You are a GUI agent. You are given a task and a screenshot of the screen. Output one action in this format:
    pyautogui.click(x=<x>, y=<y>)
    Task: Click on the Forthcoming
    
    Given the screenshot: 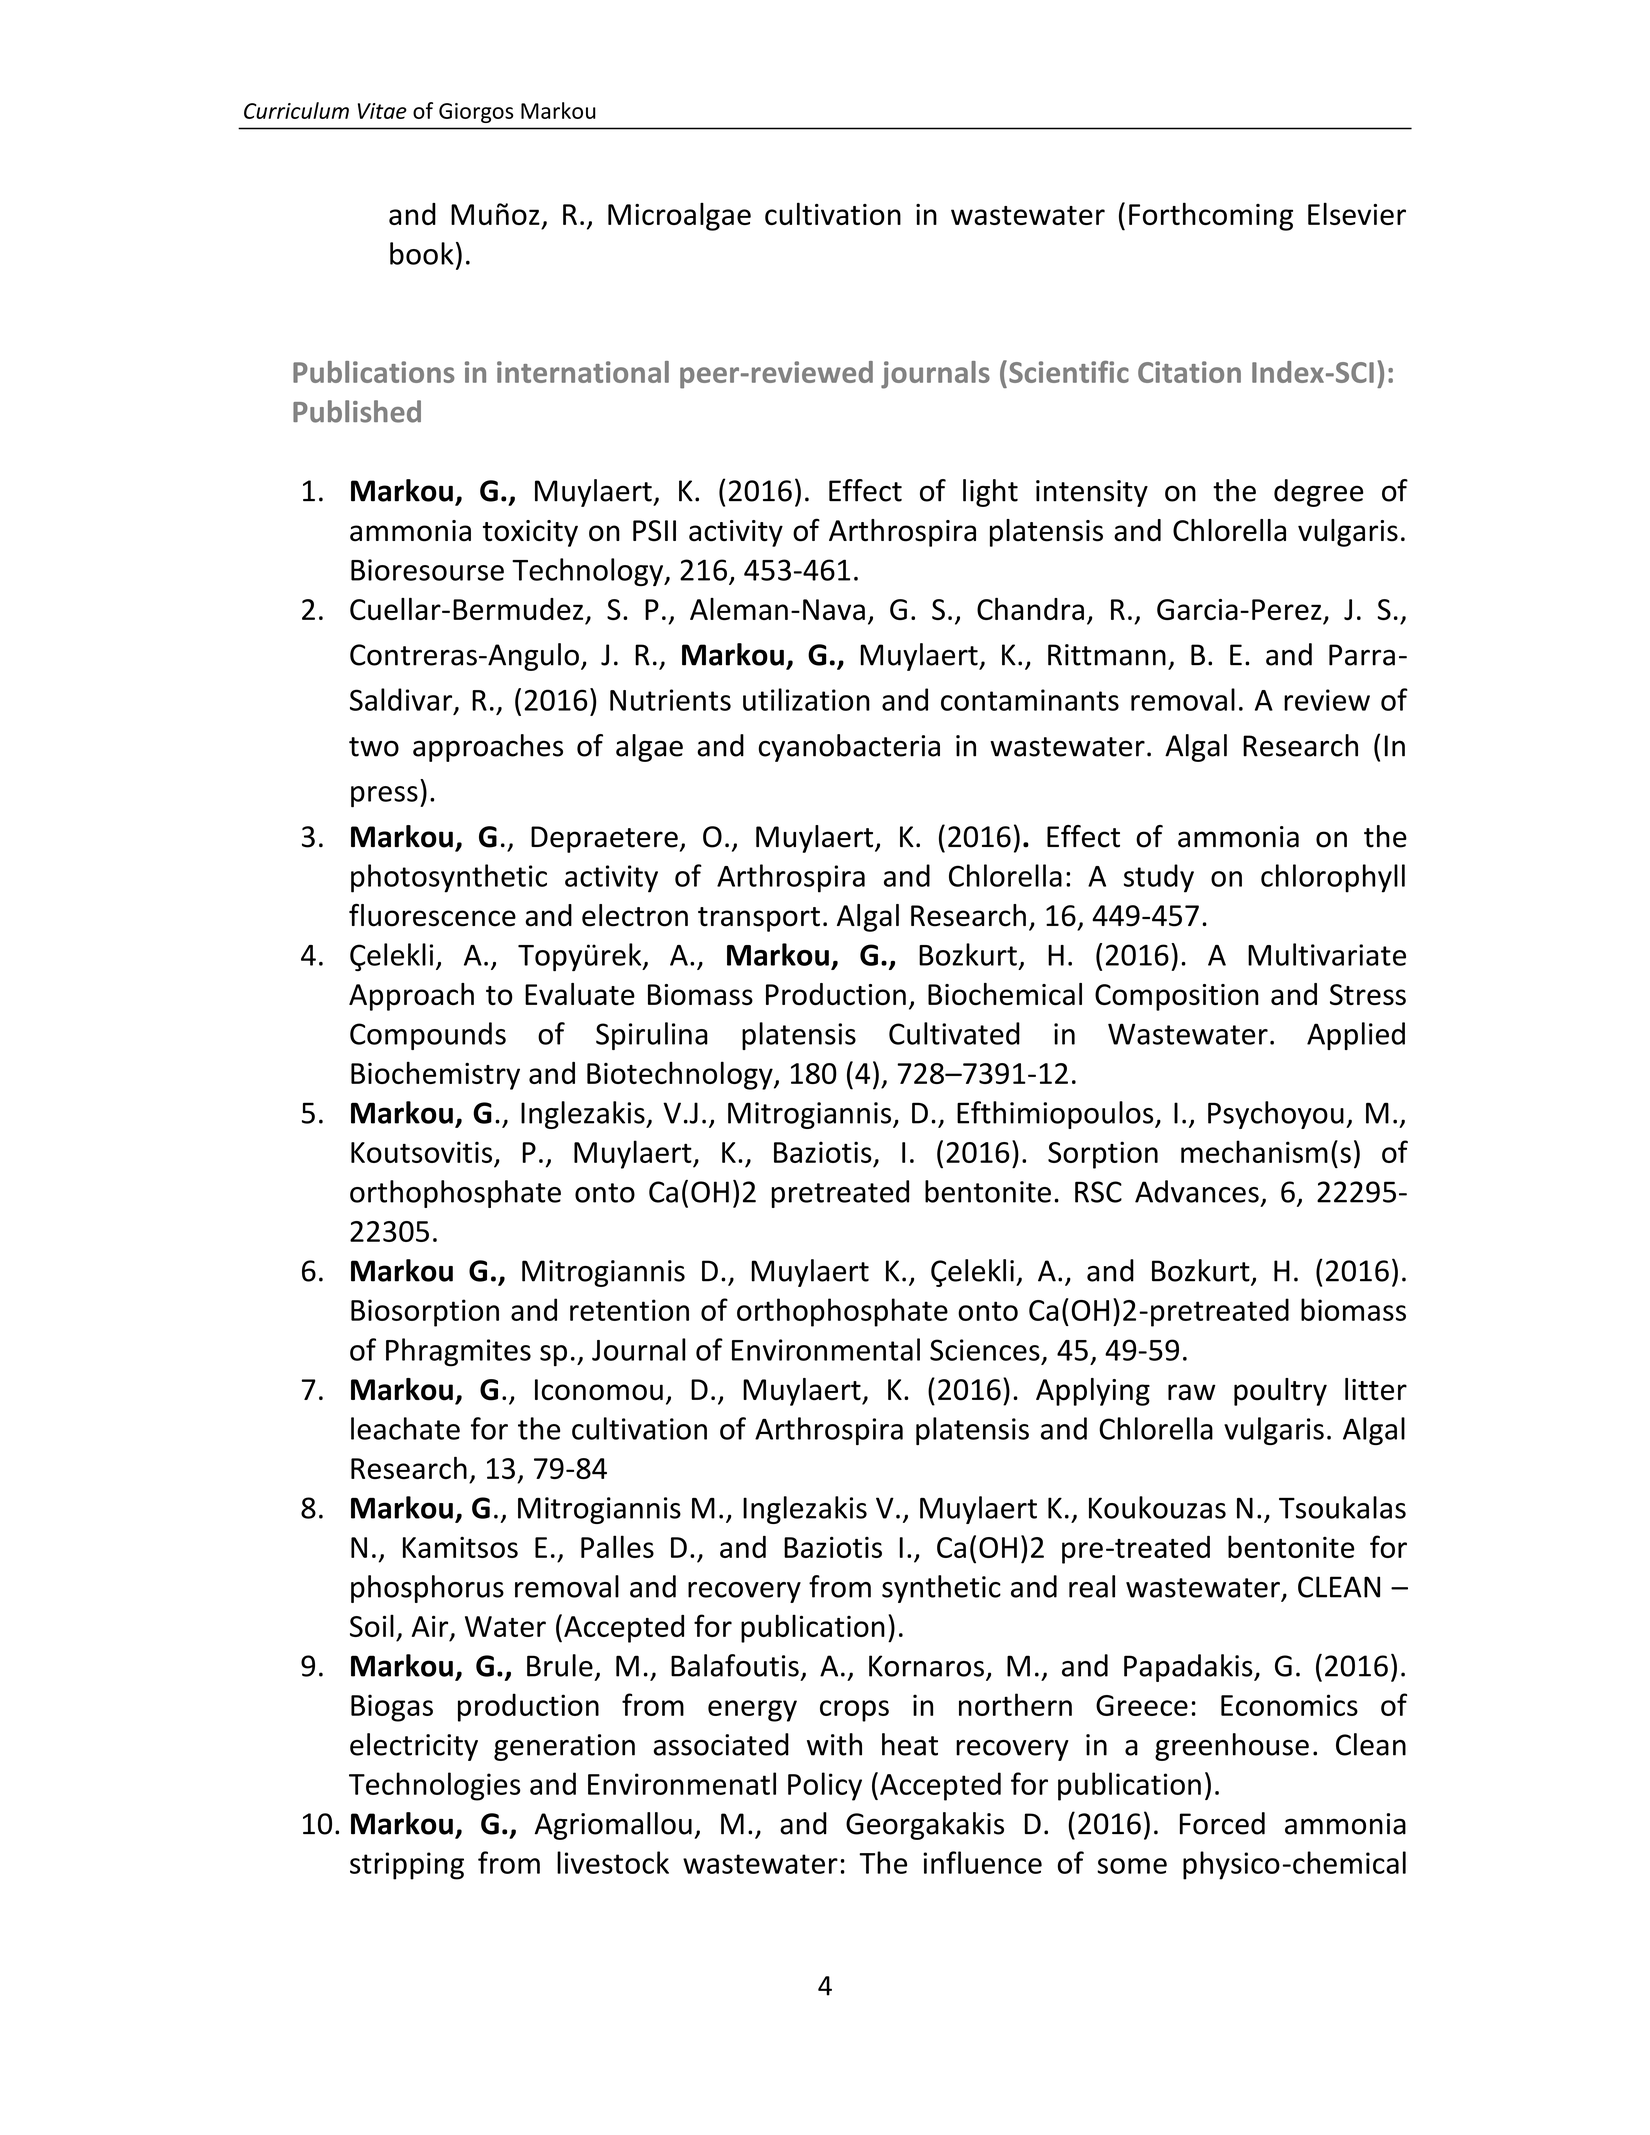 What is the action you would take?
    pyautogui.click(x=1211, y=216)
